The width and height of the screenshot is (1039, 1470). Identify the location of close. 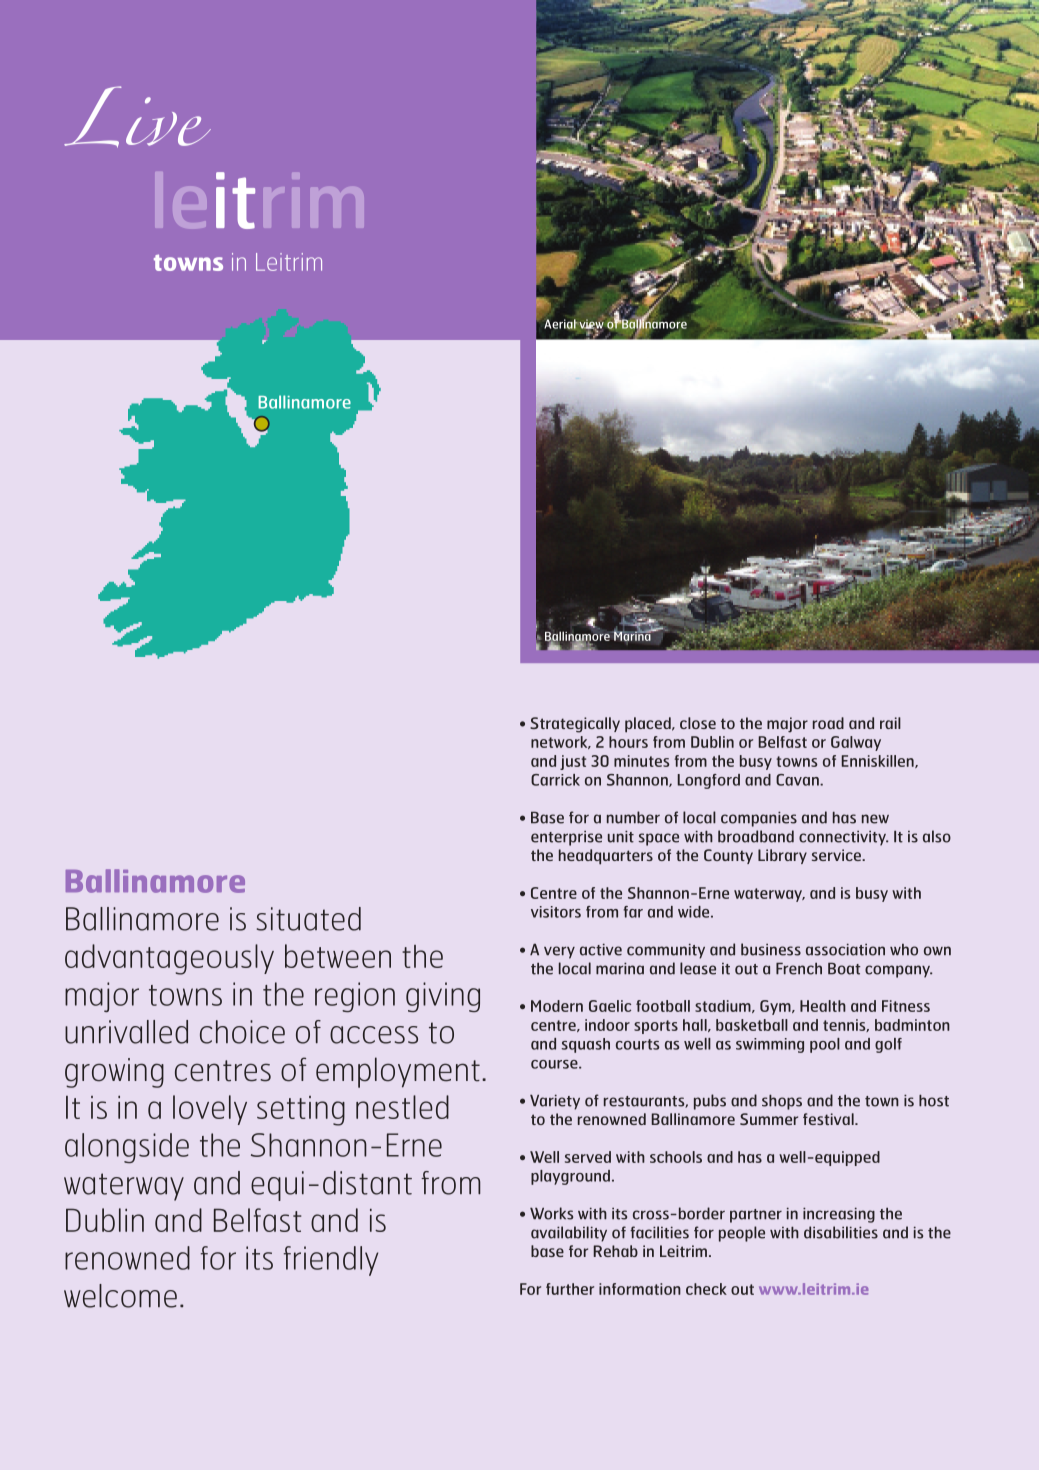
(698, 723).
